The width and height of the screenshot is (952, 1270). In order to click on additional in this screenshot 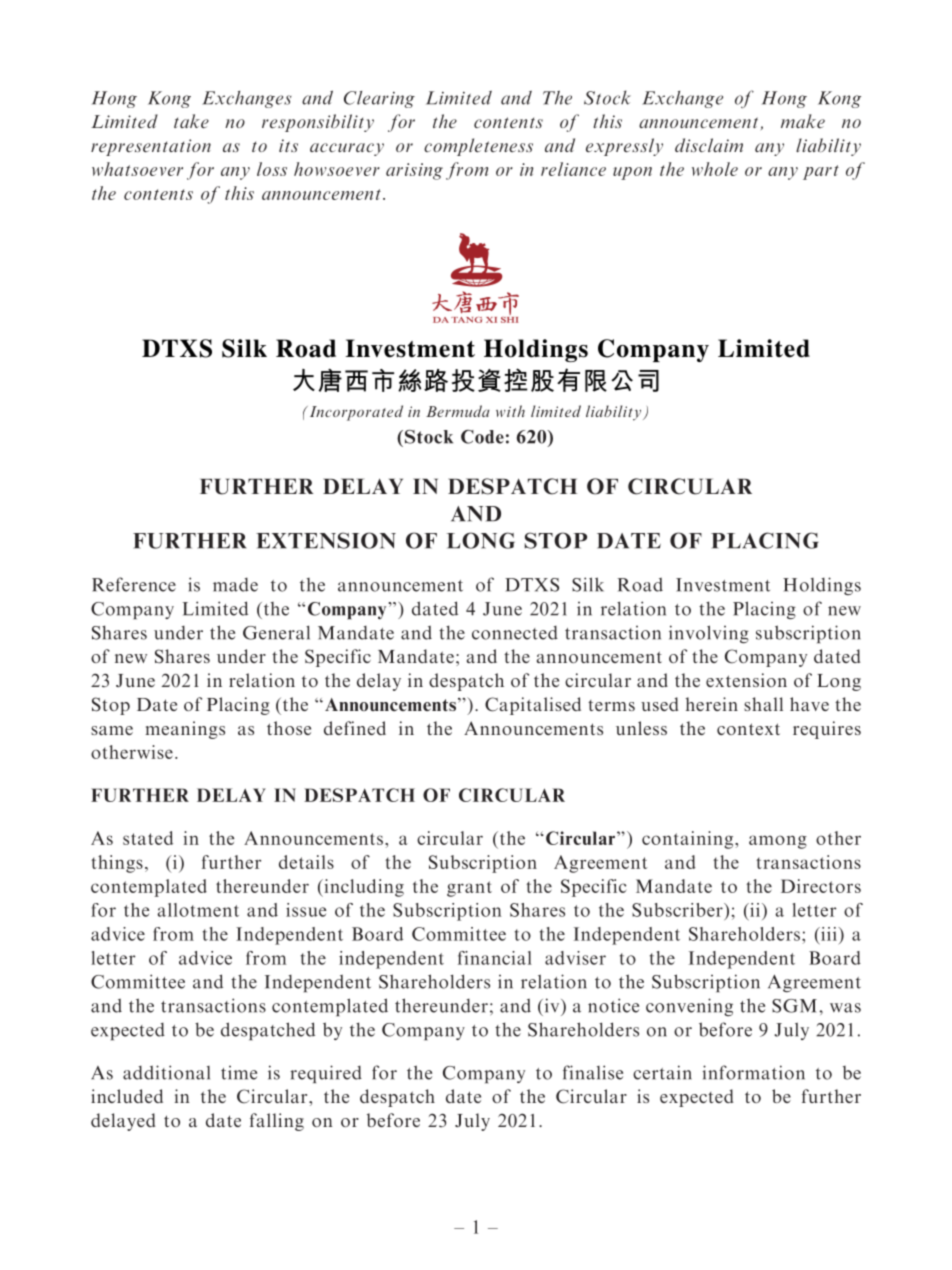, I will do `click(166, 1072)`.
